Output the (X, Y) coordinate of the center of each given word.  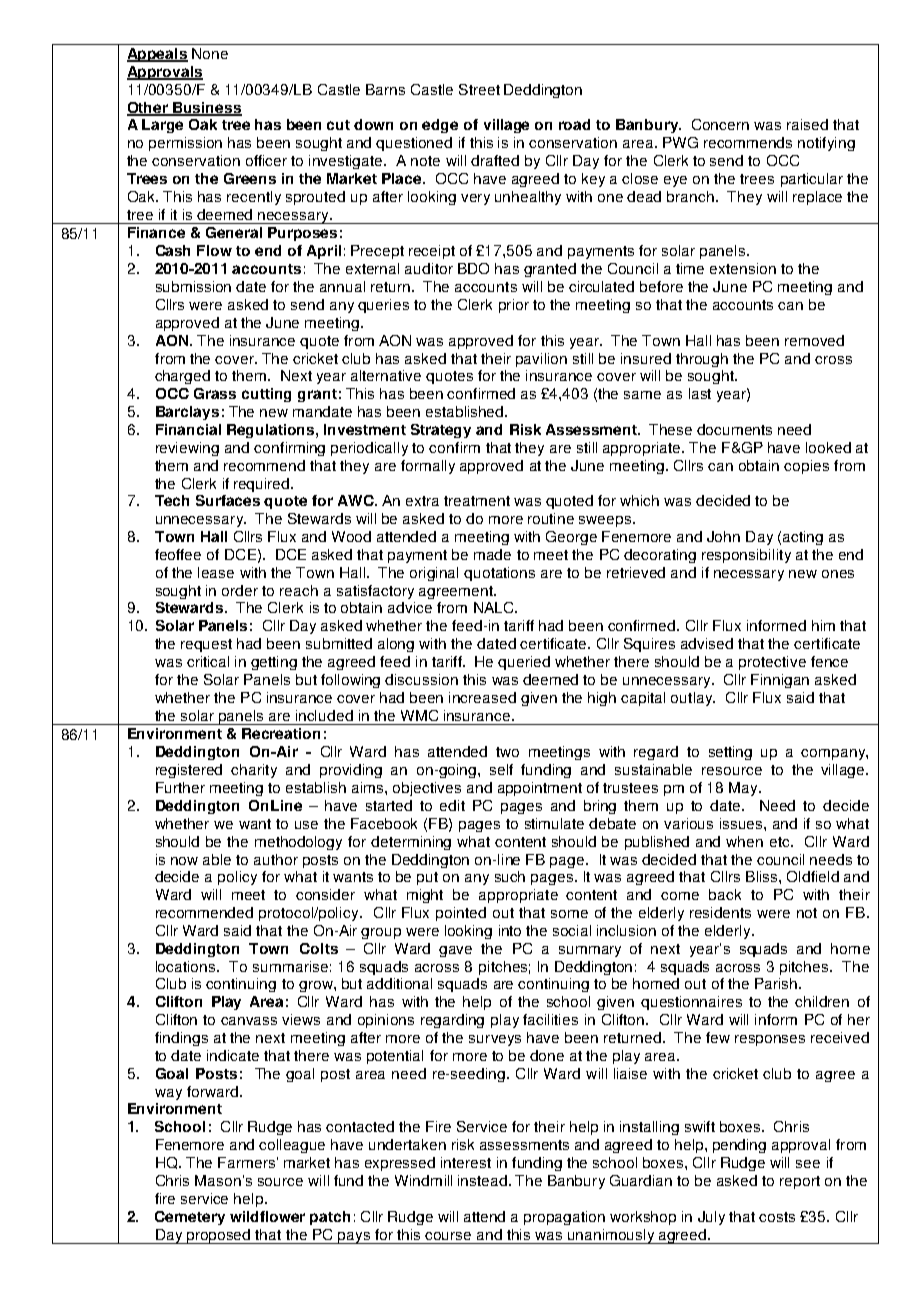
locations (187, 966)
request (206, 645)
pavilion (541, 360)
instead (482, 1180)
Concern (720, 124)
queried (524, 663)
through (702, 360)
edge (440, 126)
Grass (215, 393)
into (510, 930)
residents (720, 912)
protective (772, 663)
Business (207, 108)
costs (777, 1217)
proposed (219, 1236)
